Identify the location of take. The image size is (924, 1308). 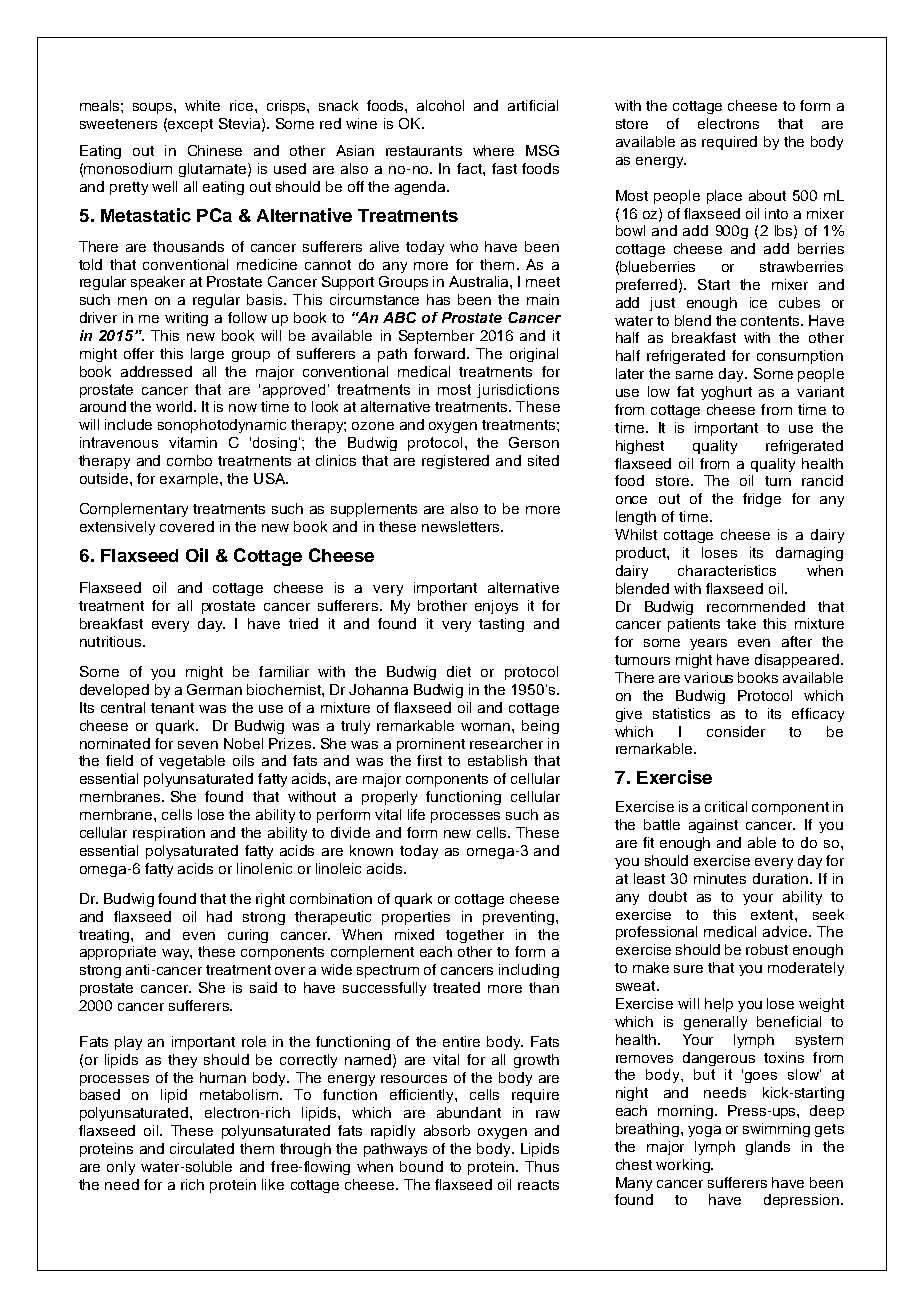
(741, 623).
